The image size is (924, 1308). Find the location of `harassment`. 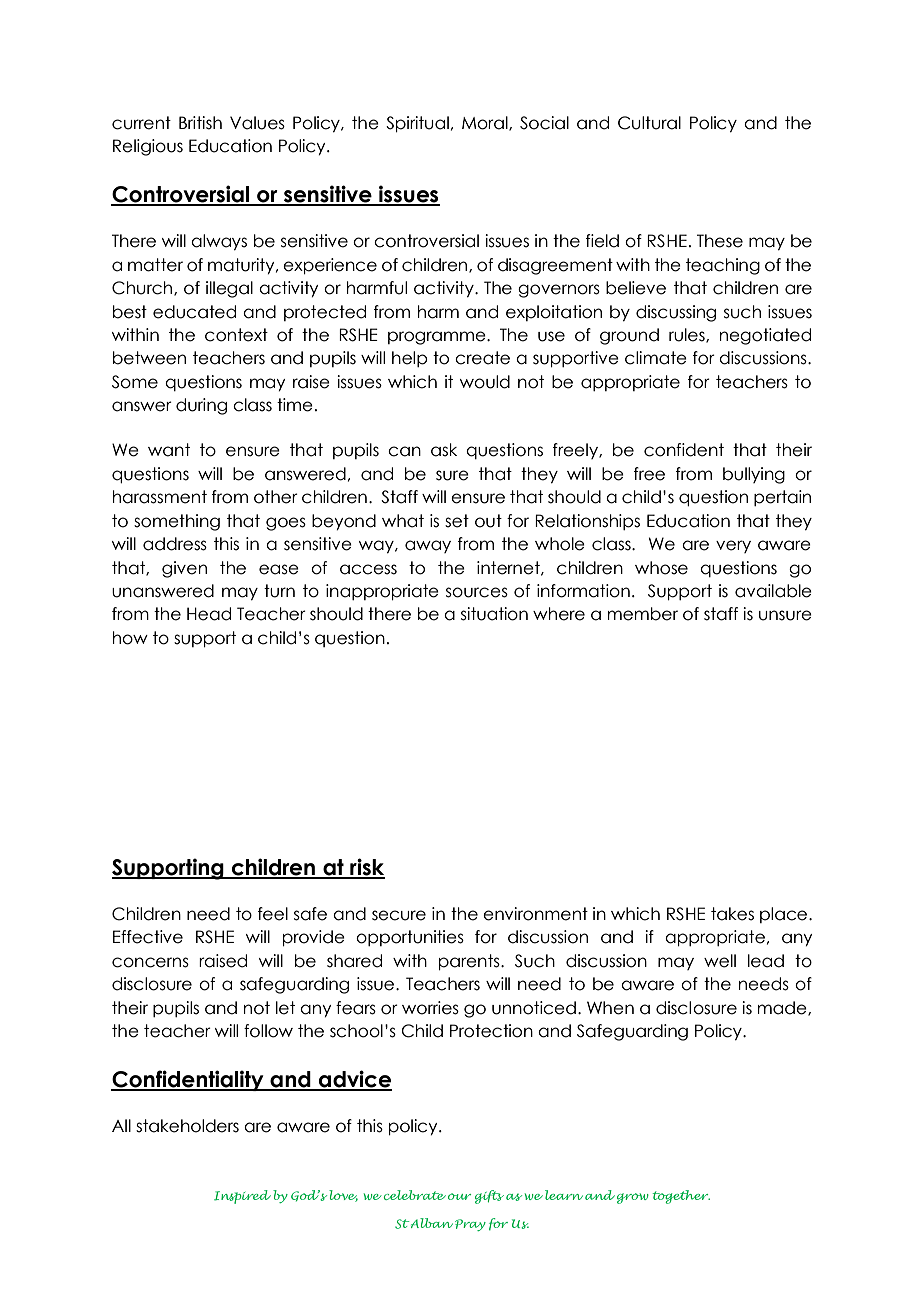

harassment is located at coordinates (160, 497).
